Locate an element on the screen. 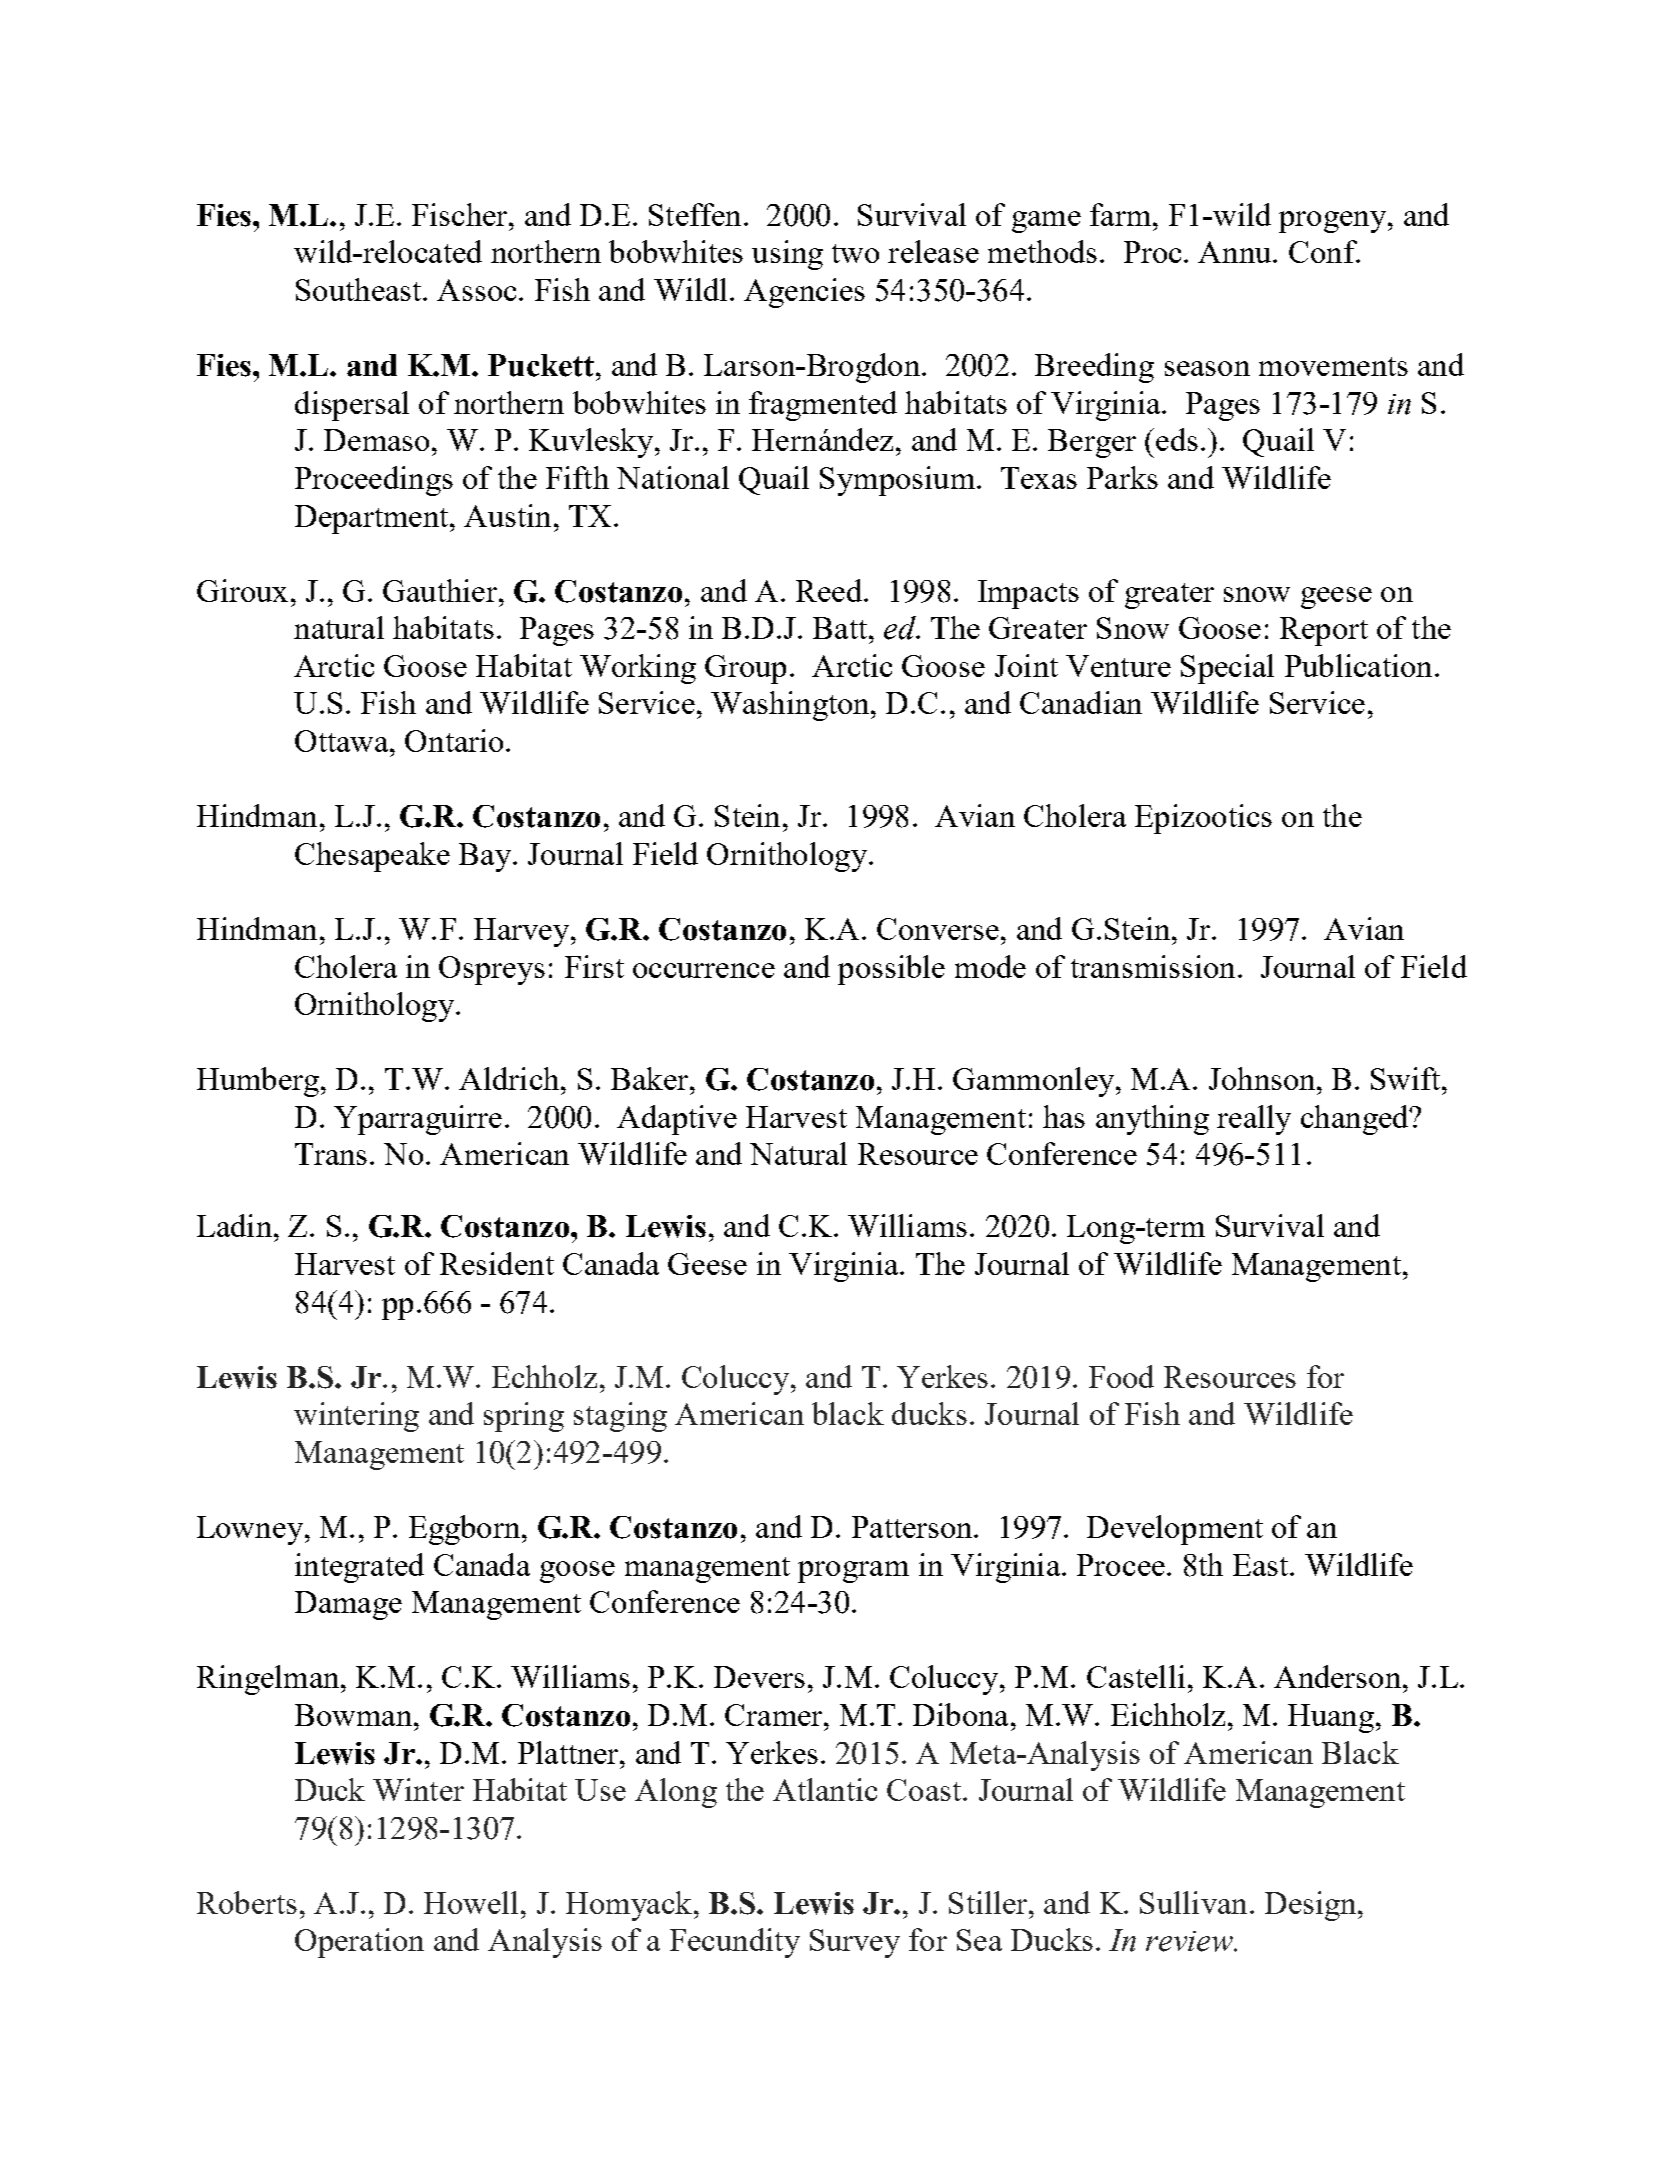 This screenshot has height=2157, width=1667. Food is located at coordinates (1121, 1376).
